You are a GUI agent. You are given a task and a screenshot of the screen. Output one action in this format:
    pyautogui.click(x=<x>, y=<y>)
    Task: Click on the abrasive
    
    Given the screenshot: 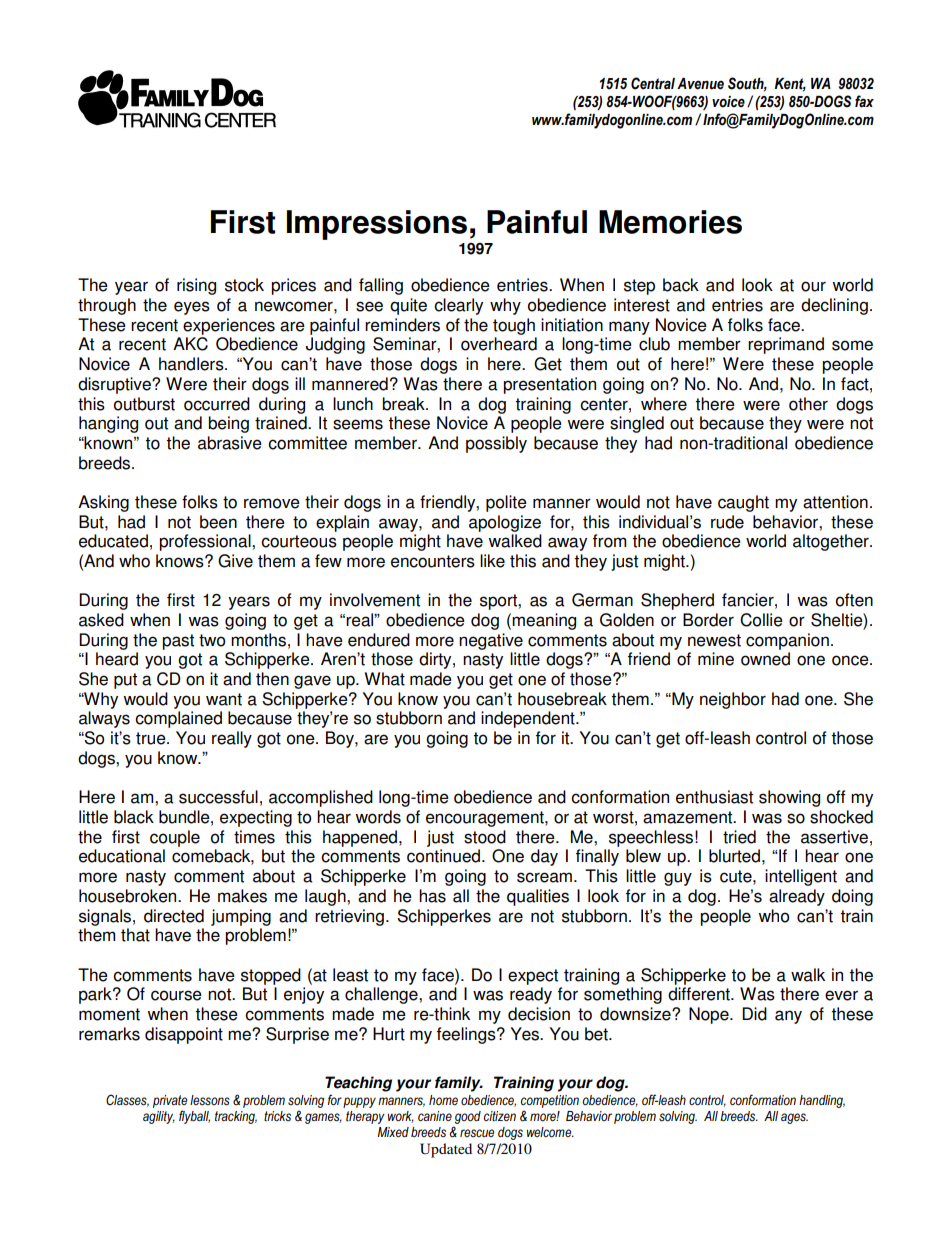 What is the action you would take?
    pyautogui.click(x=230, y=443)
